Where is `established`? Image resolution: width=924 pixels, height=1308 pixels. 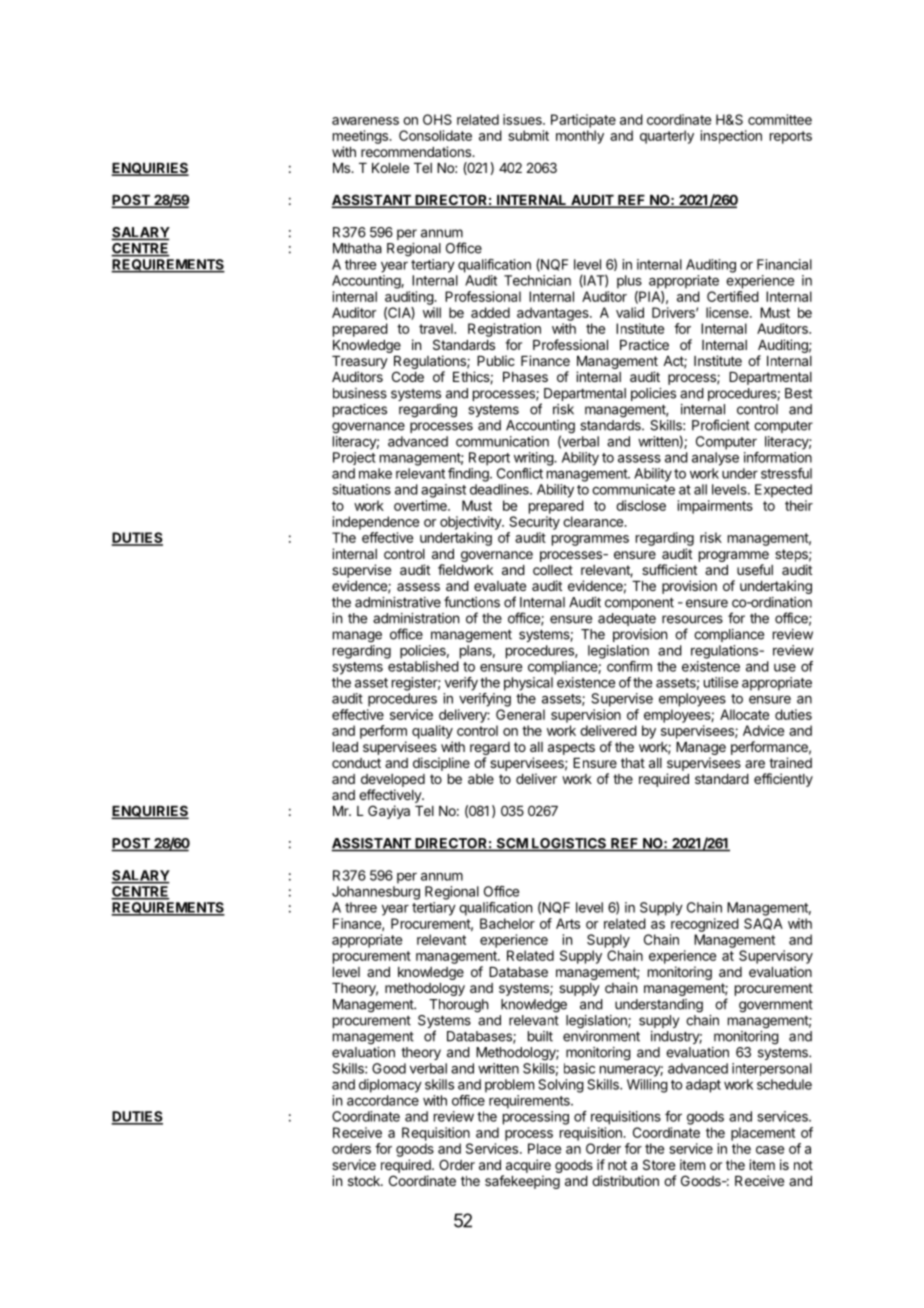 established is located at coordinates (423, 666).
